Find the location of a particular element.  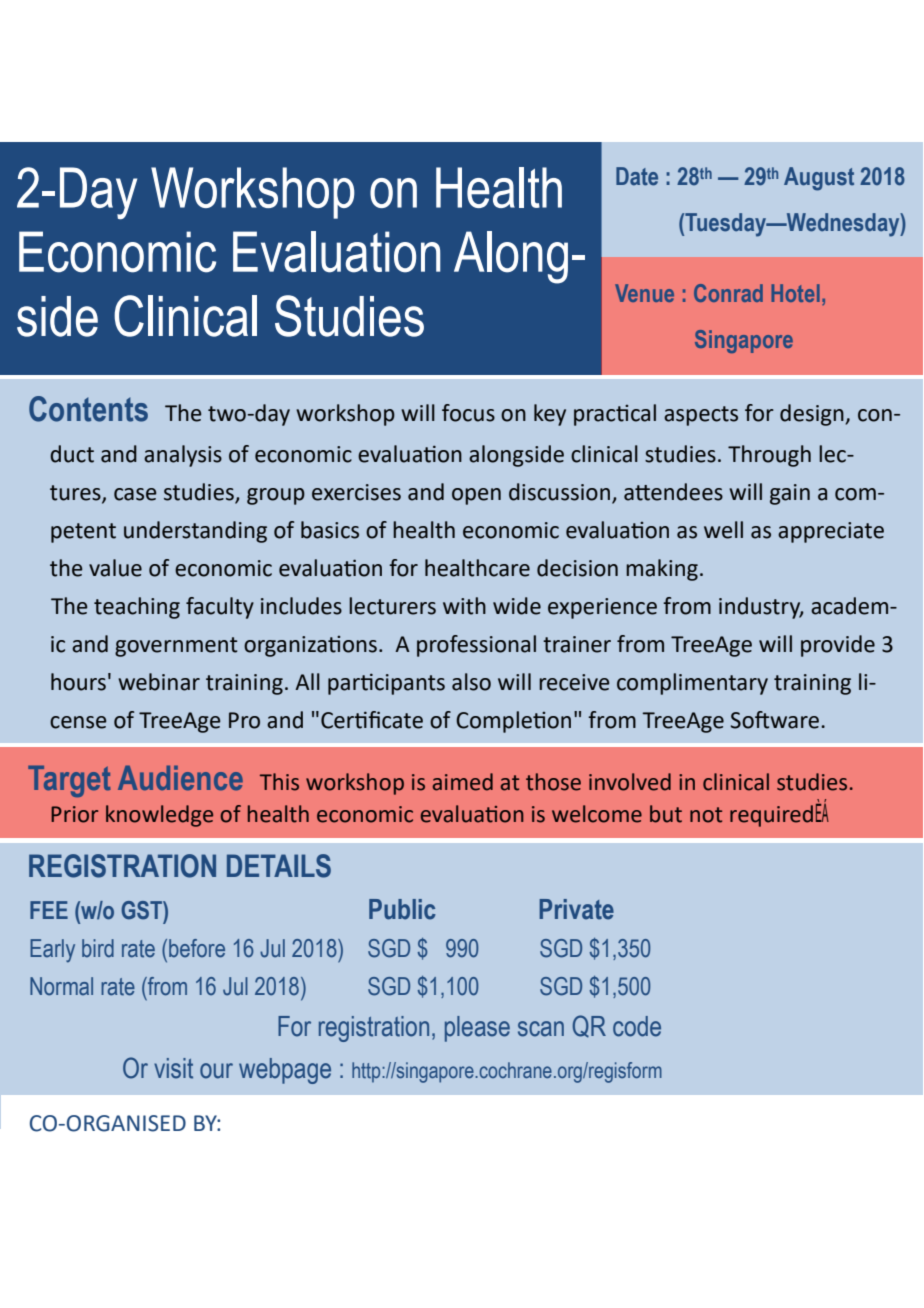

please is located at coordinates (477, 1029).
